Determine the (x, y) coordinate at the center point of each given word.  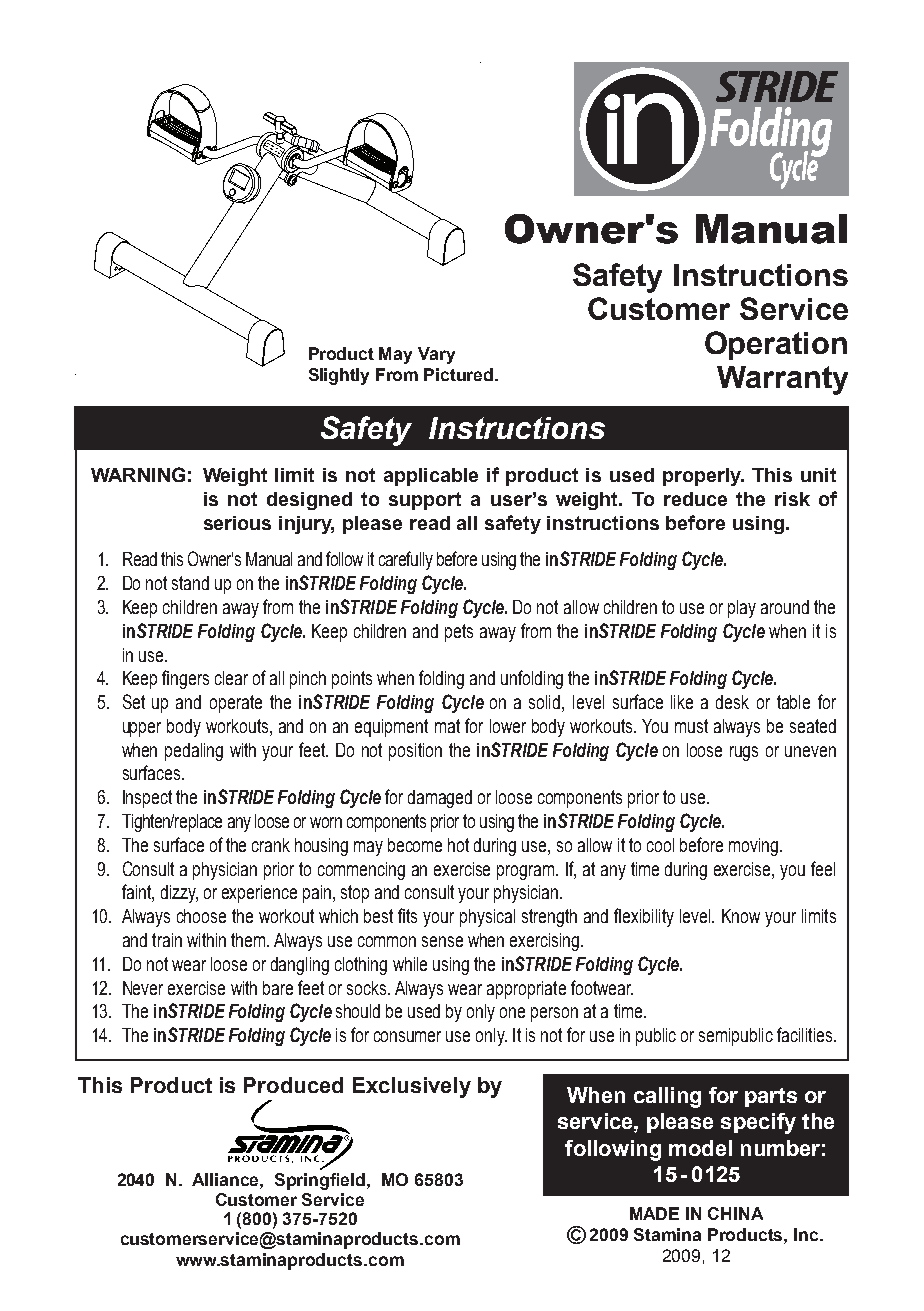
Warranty (782, 380)
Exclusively (412, 1087)
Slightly (339, 376)
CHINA (735, 1213)
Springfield (321, 1181)
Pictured (460, 374)
